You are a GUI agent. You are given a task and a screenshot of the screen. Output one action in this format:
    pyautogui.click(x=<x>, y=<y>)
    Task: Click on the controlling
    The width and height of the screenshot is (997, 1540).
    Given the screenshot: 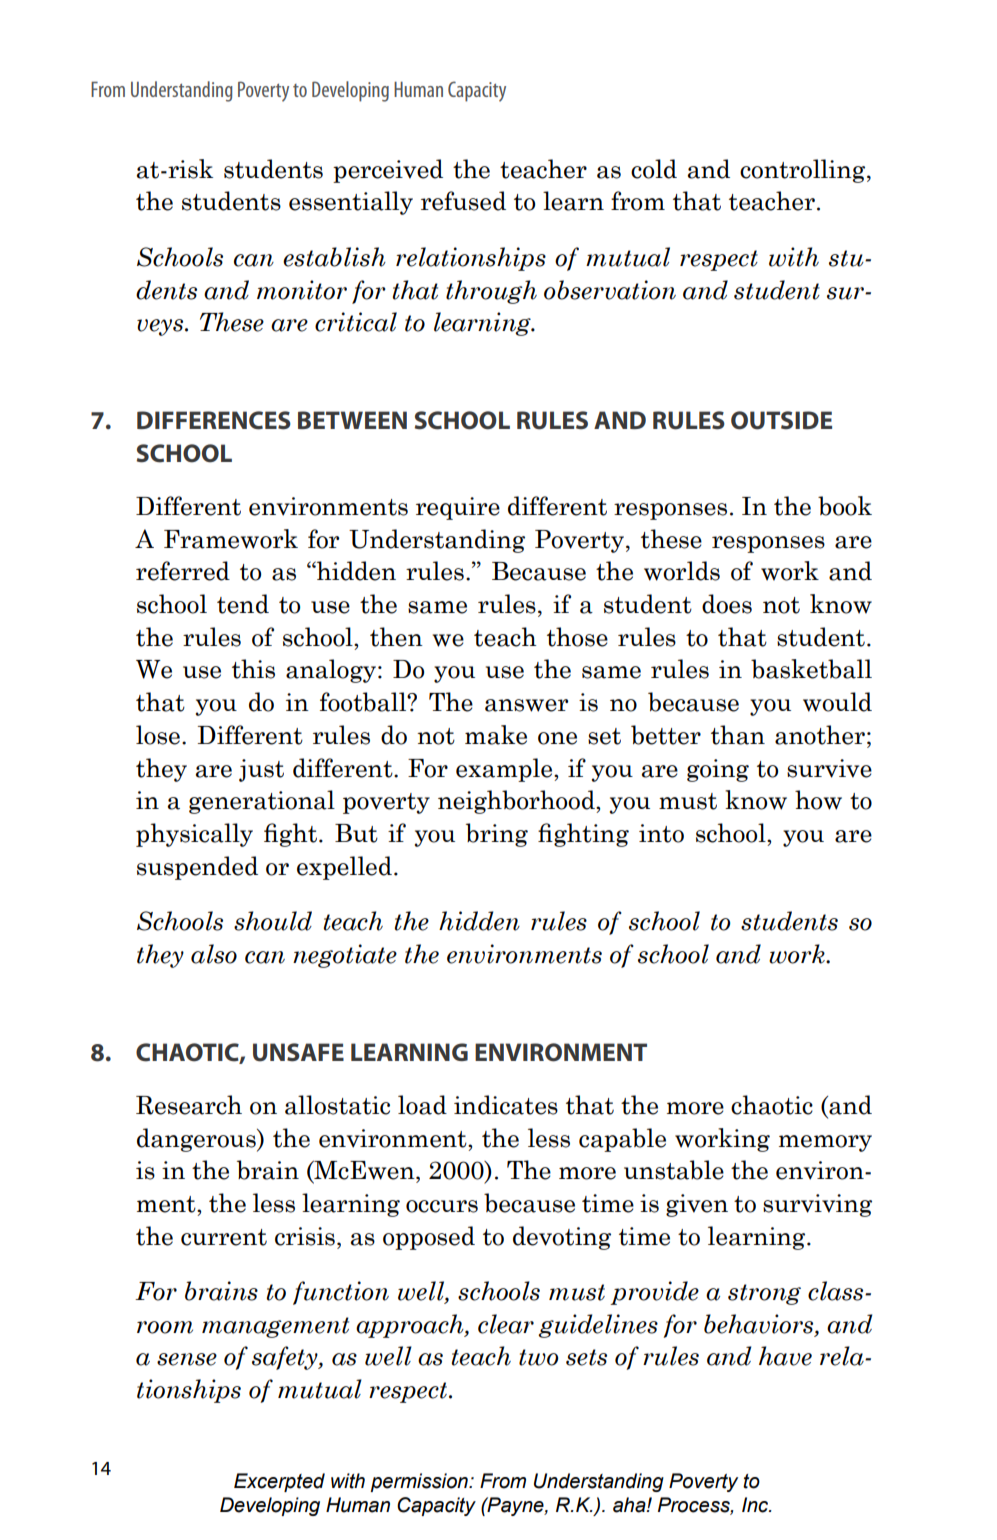 What is the action you would take?
    pyautogui.click(x=804, y=171)
